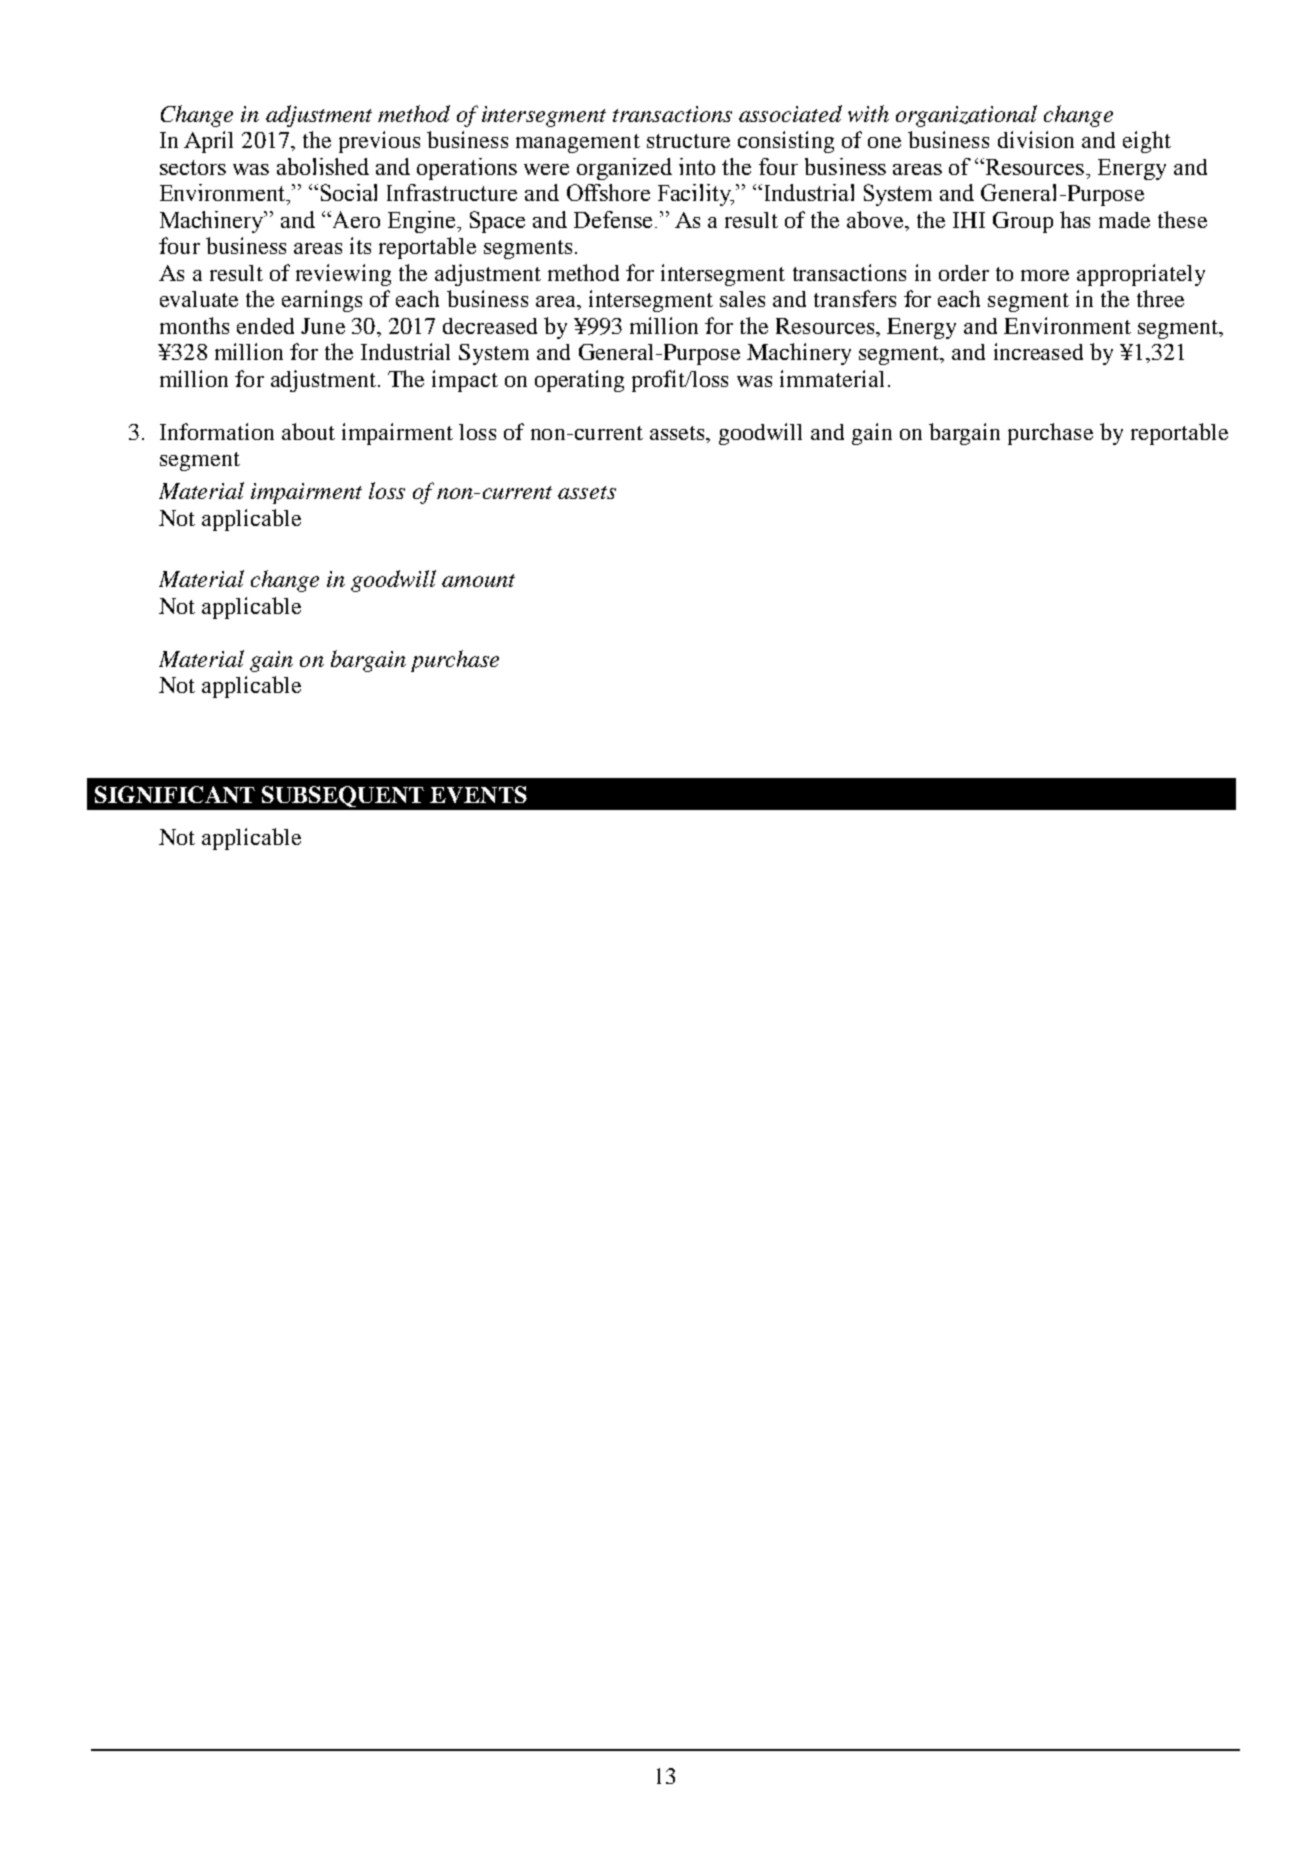  I want to click on division, so click(1036, 139).
